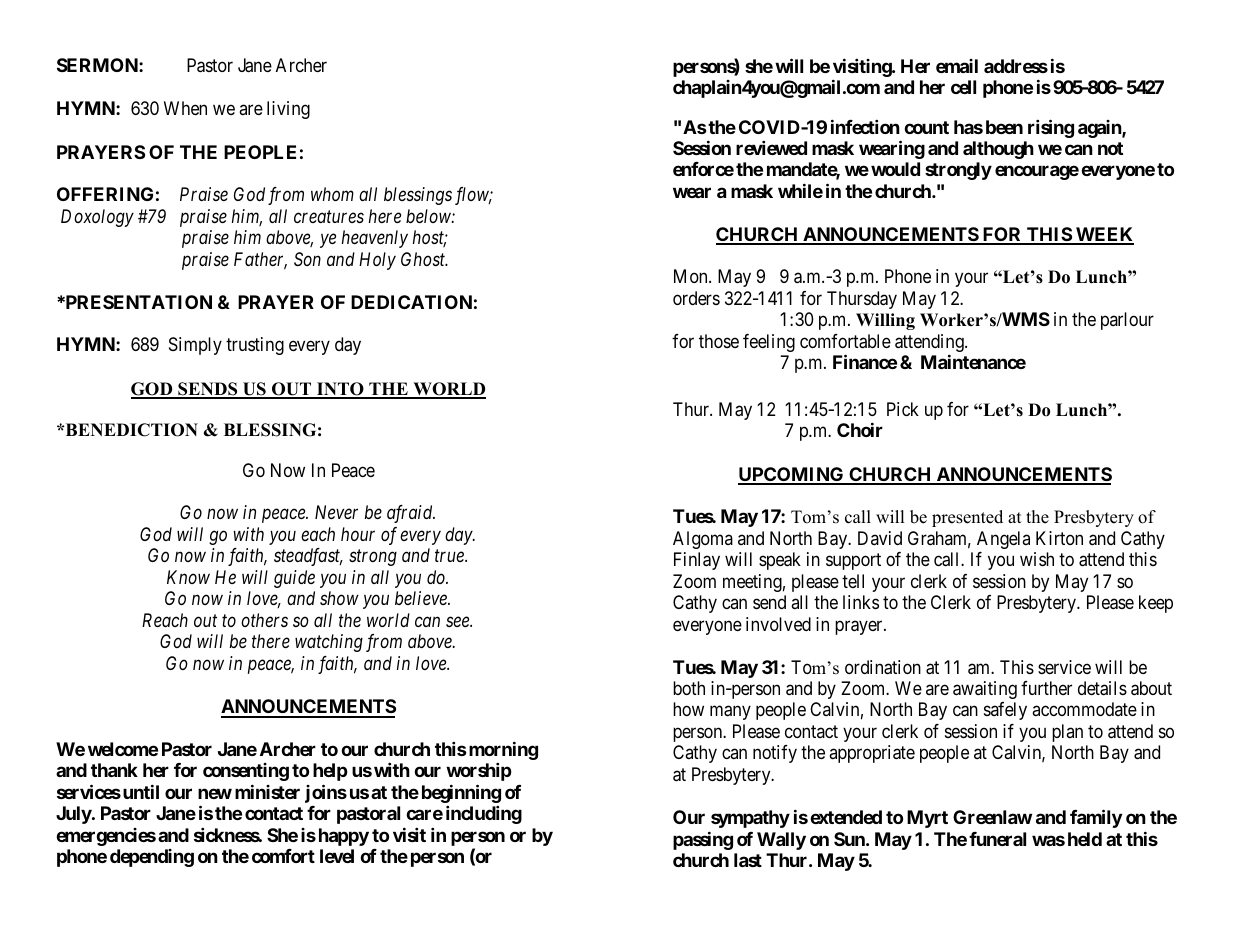 Image resolution: width=1233 pixels, height=952 pixels. I want to click on UPCOMING, so click(792, 475).
